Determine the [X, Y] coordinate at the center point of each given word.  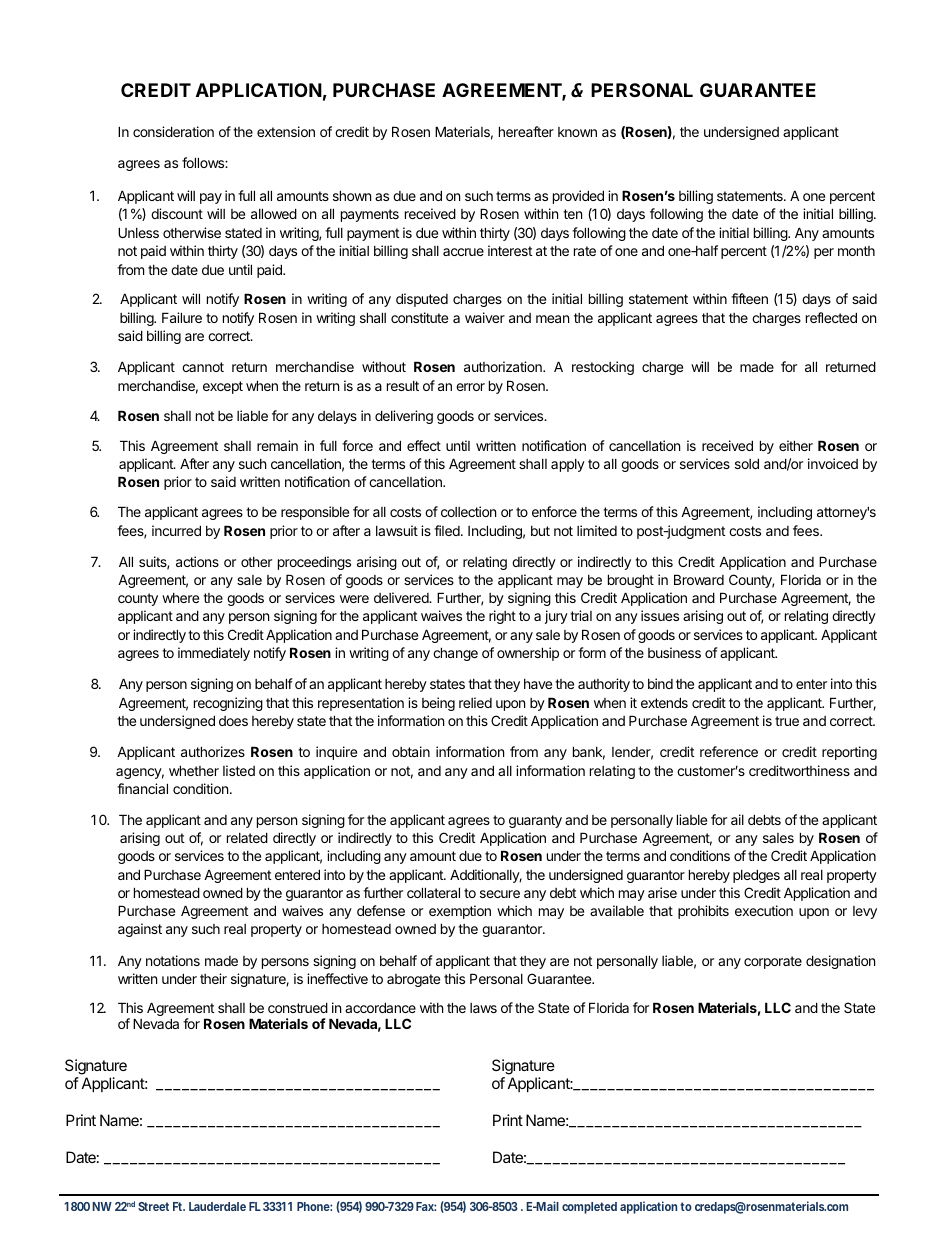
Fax [426, 1206]
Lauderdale [217, 1206]
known [577, 132]
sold [747, 463]
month [856, 251]
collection [468, 511]
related [247, 837]
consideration [173, 131]
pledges [756, 876]
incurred [176, 530]
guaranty [535, 821]
